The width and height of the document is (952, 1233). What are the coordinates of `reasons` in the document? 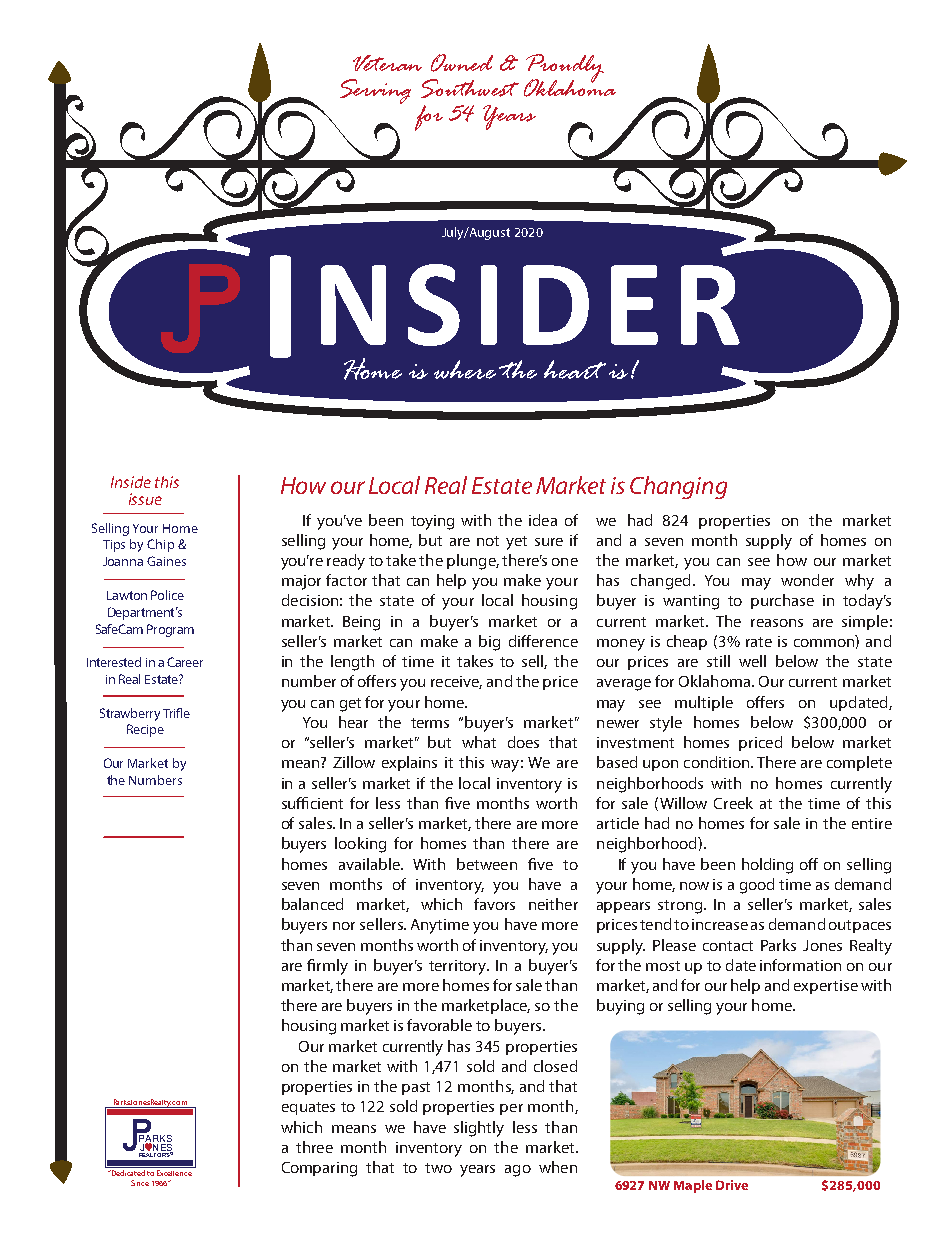 It's located at (777, 623).
